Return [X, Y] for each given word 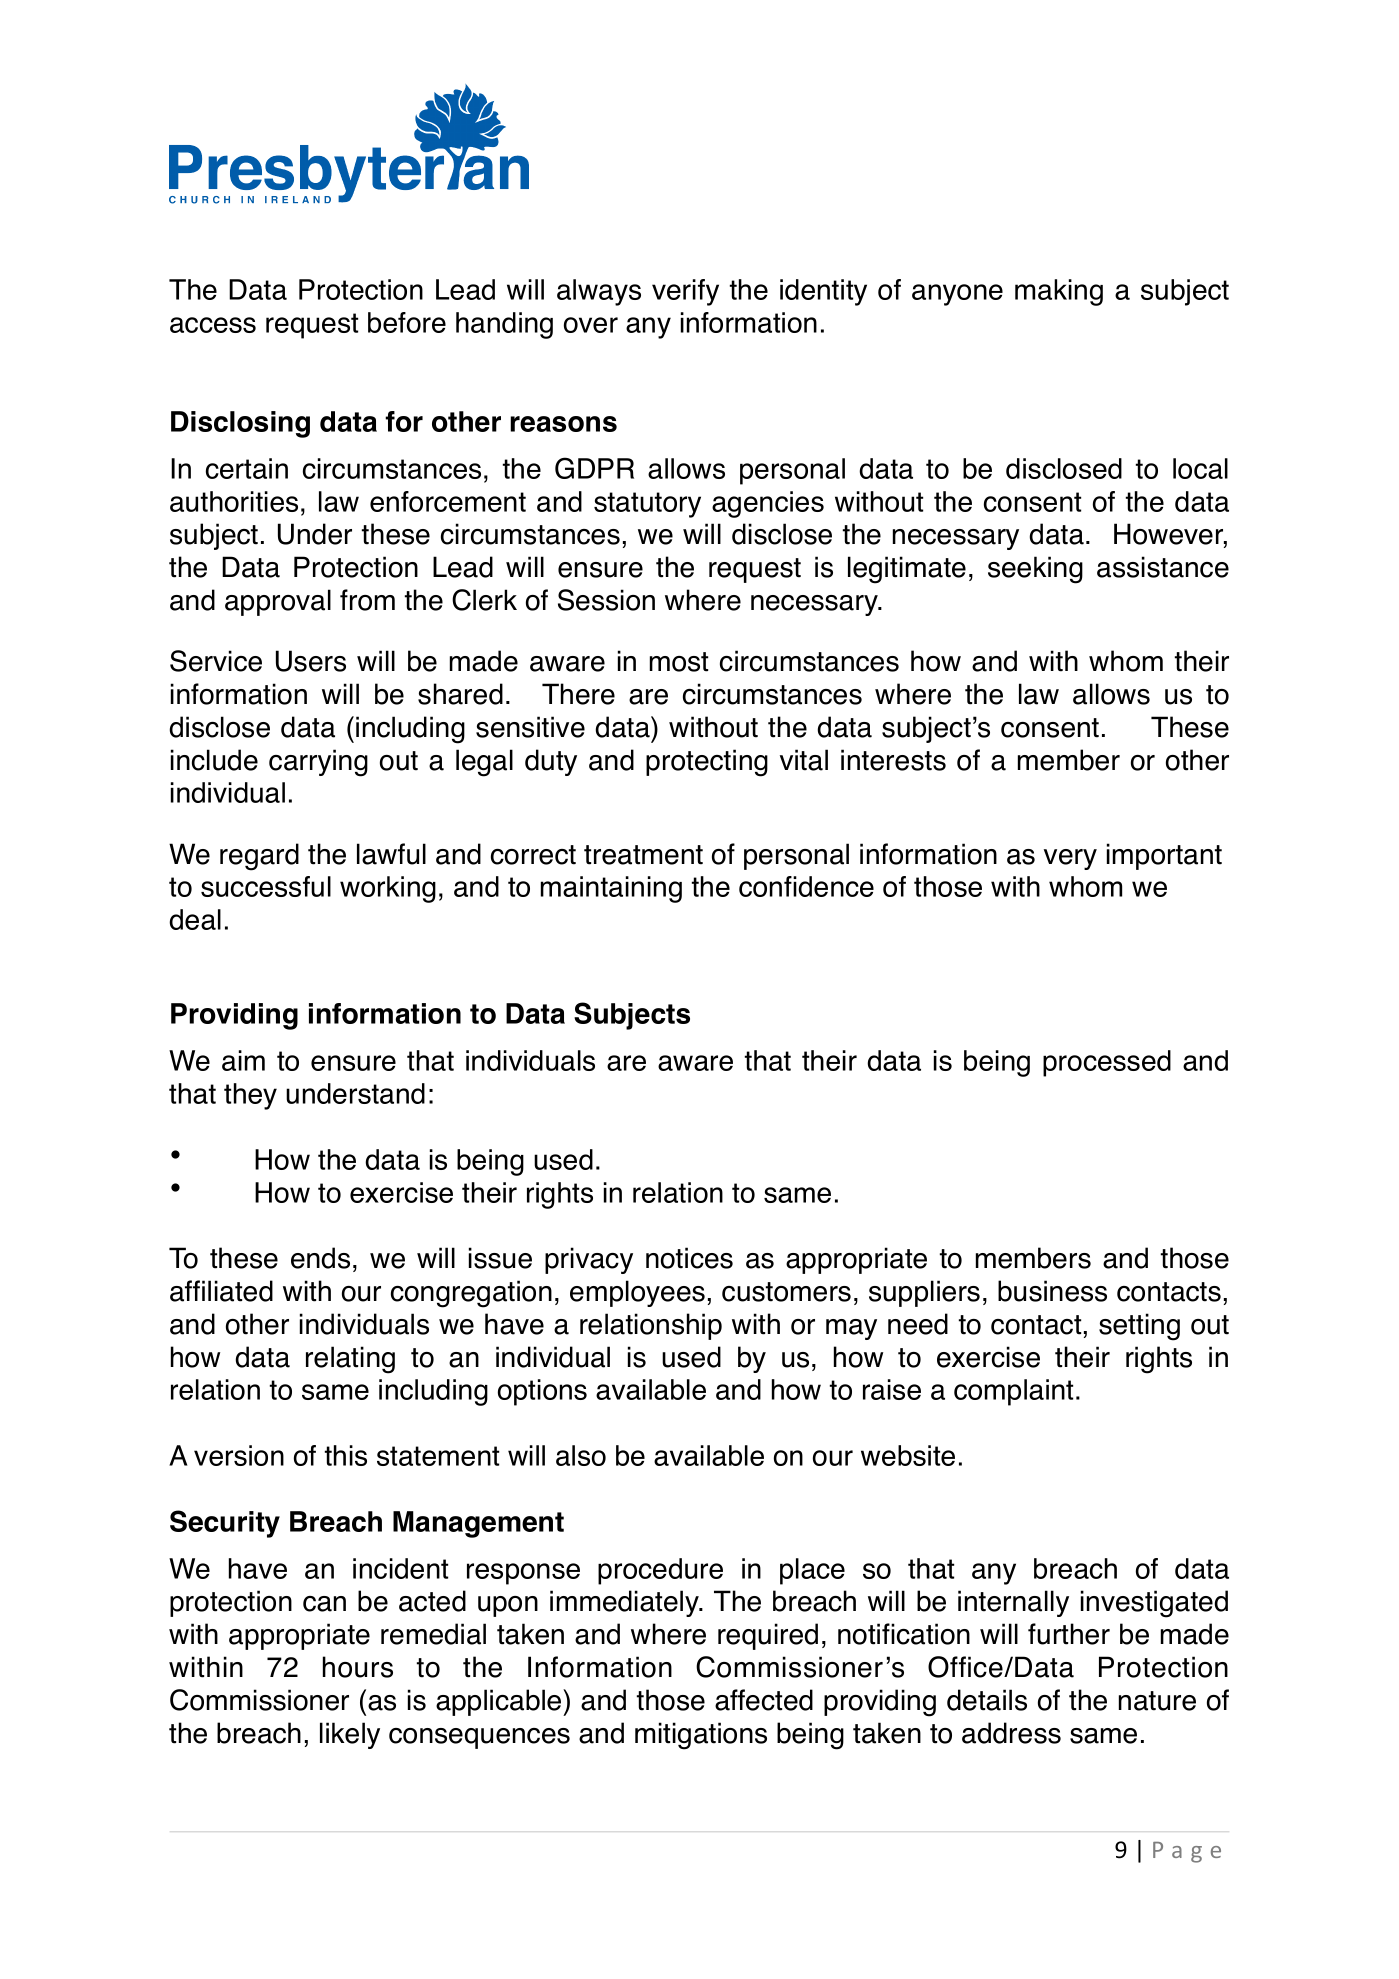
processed [1107, 1063]
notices [689, 1258]
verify [685, 292]
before [407, 322]
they [250, 1096]
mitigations [701, 1736]
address [1011, 1733]
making [1059, 292]
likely [350, 1735]
